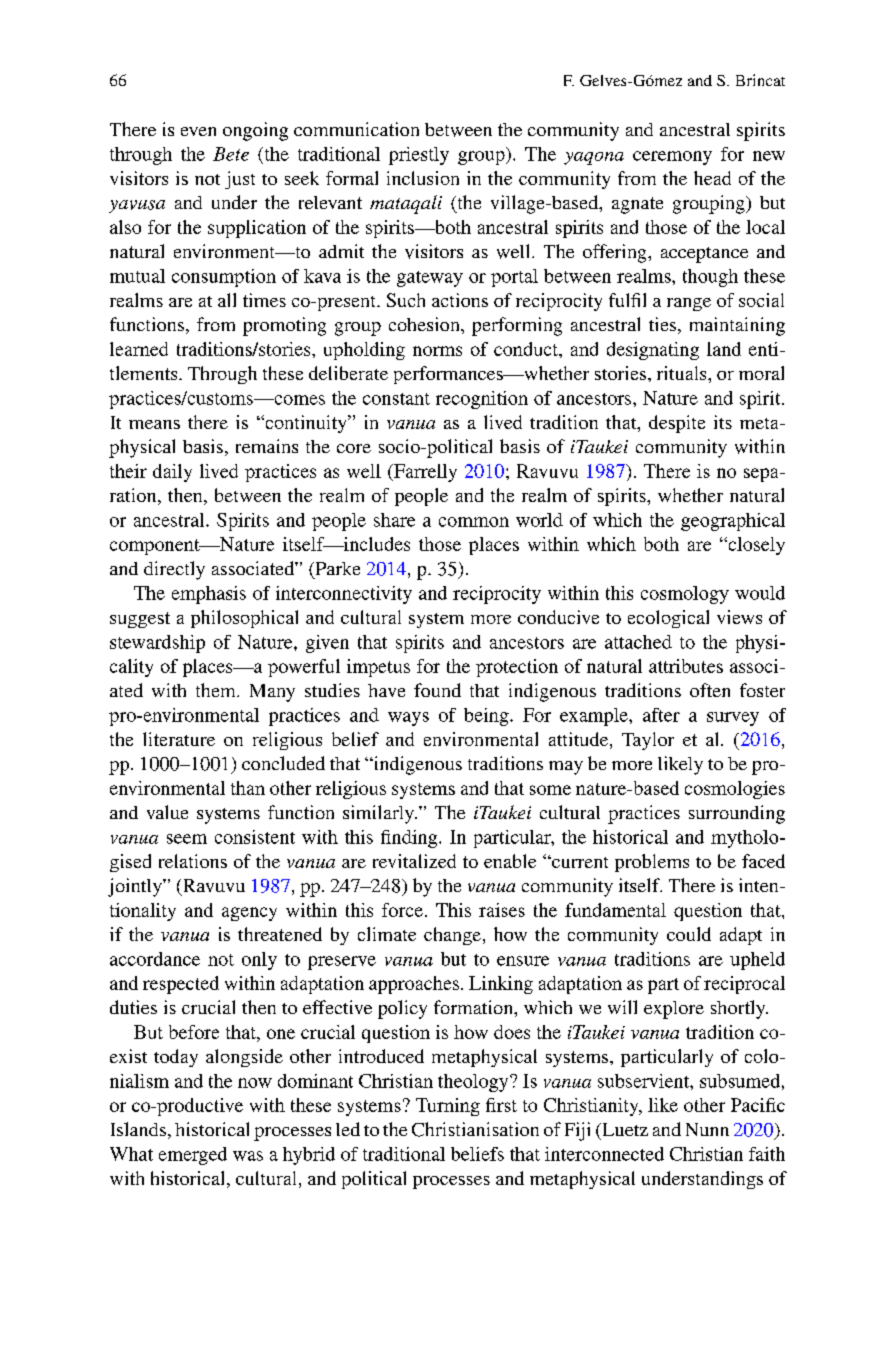 The width and height of the screenshot is (896, 1359). I want to click on surrounding, so click(737, 814).
